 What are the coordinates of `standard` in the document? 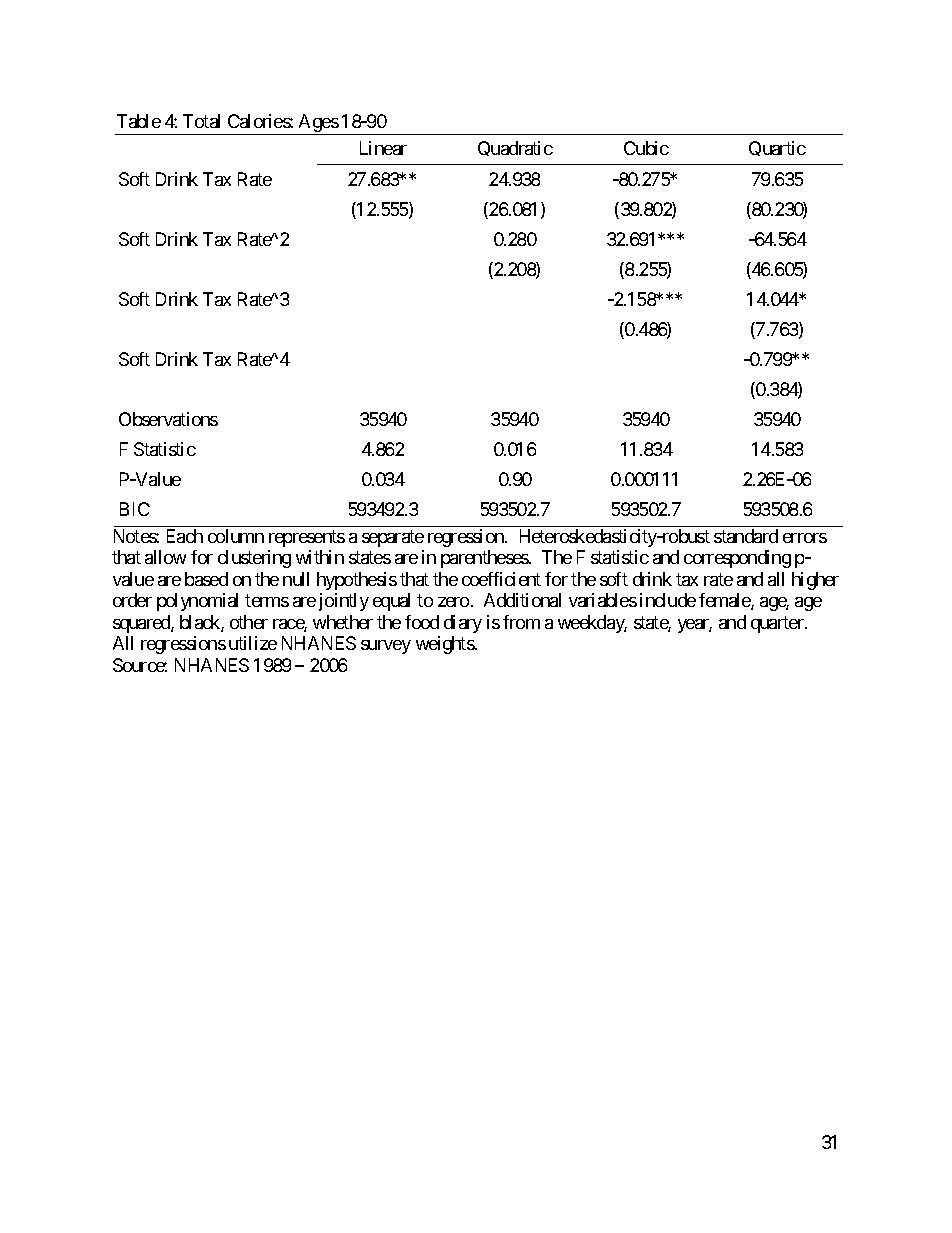 It's located at (746, 536).
